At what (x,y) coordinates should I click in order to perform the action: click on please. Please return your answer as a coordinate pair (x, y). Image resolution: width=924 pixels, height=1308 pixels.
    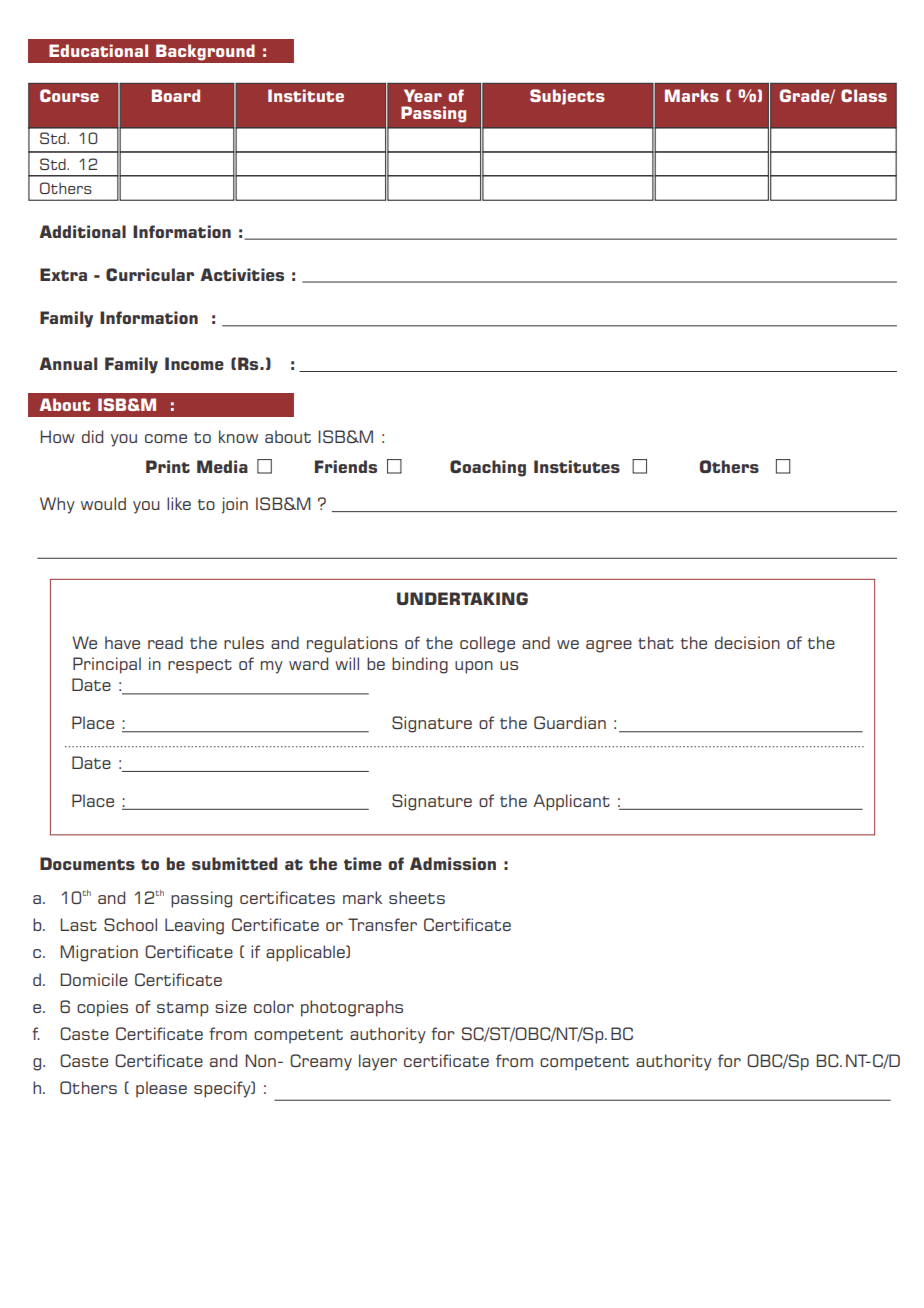
    Looking at the image, I should click on (161, 1089).
